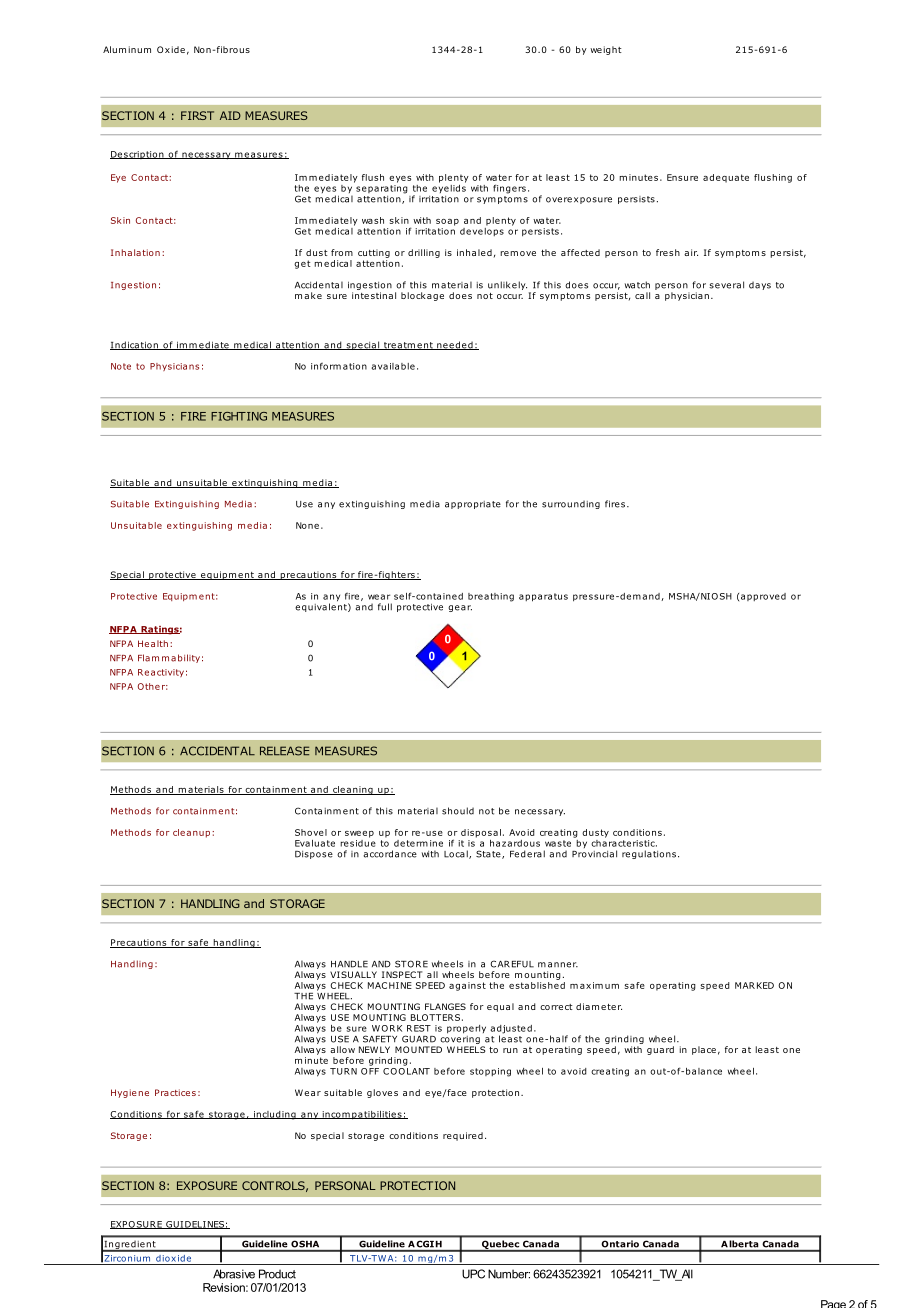  Describe the element at coordinates (197, 115) in the image. I see `FIRST` at that location.
